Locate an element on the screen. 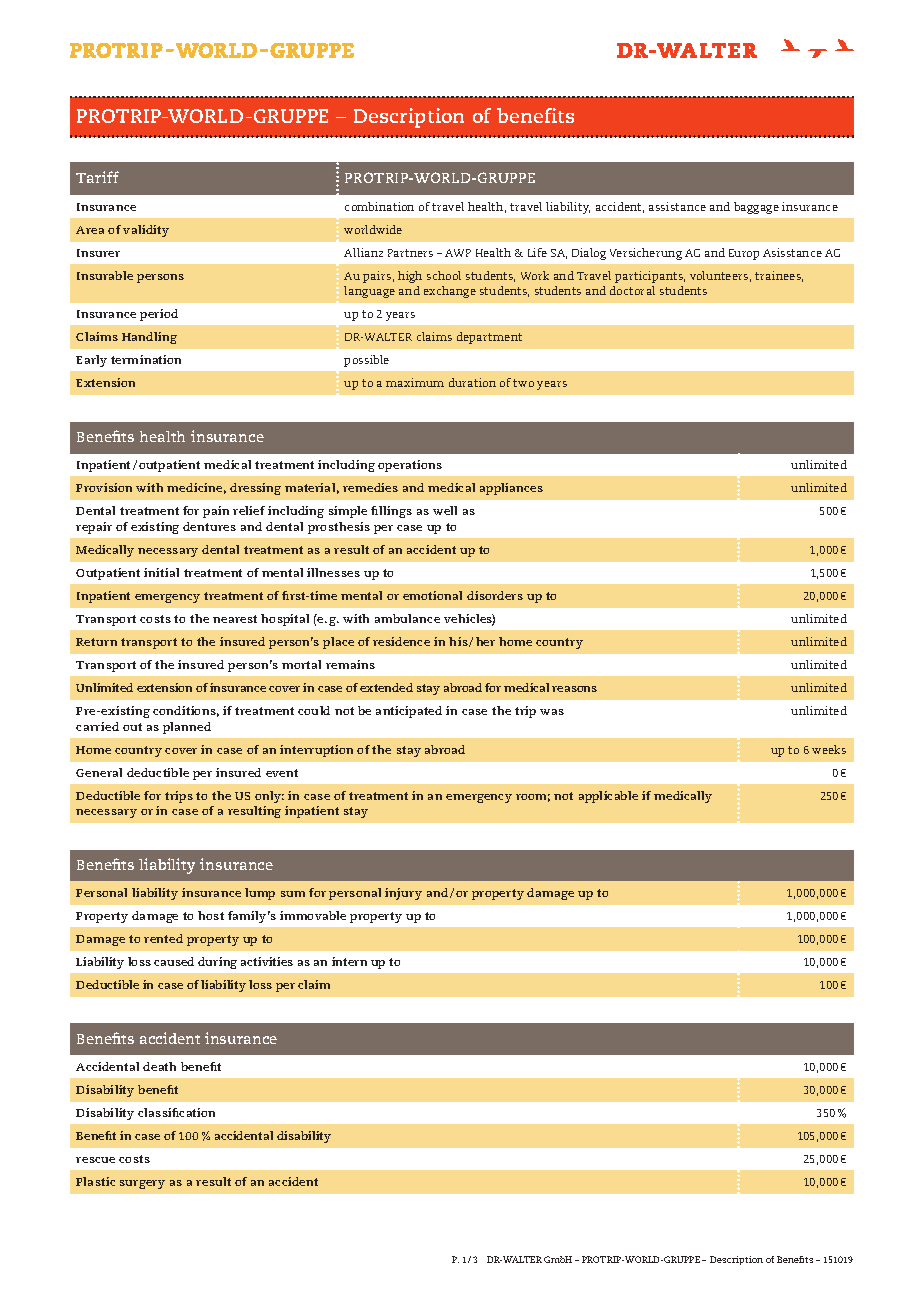 This screenshot has height=1308, width=924. baggage is located at coordinates (756, 208).
